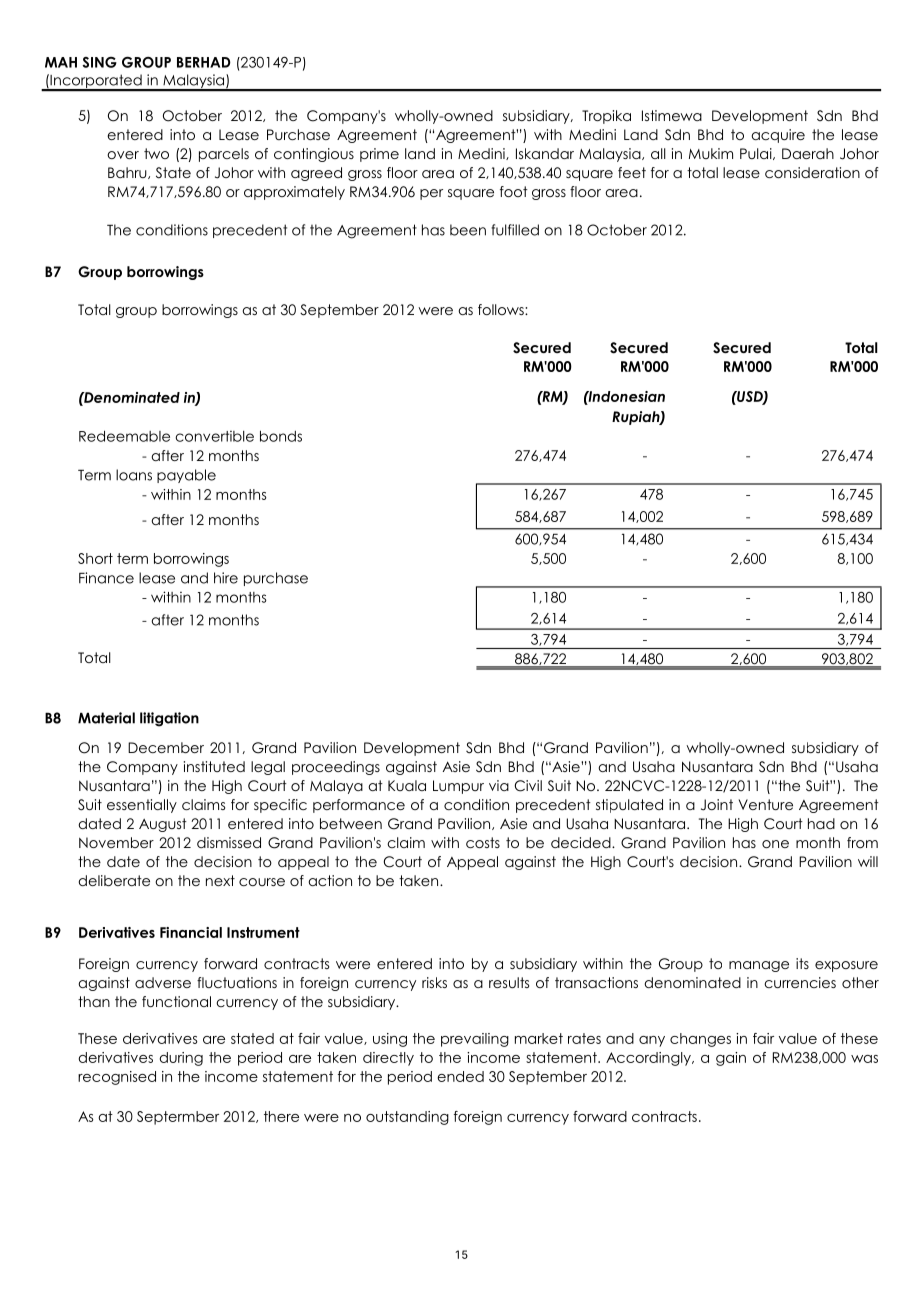 The width and height of the screenshot is (924, 1308). Describe the element at coordinates (379, 155) in the screenshot. I see `prime` at that location.
